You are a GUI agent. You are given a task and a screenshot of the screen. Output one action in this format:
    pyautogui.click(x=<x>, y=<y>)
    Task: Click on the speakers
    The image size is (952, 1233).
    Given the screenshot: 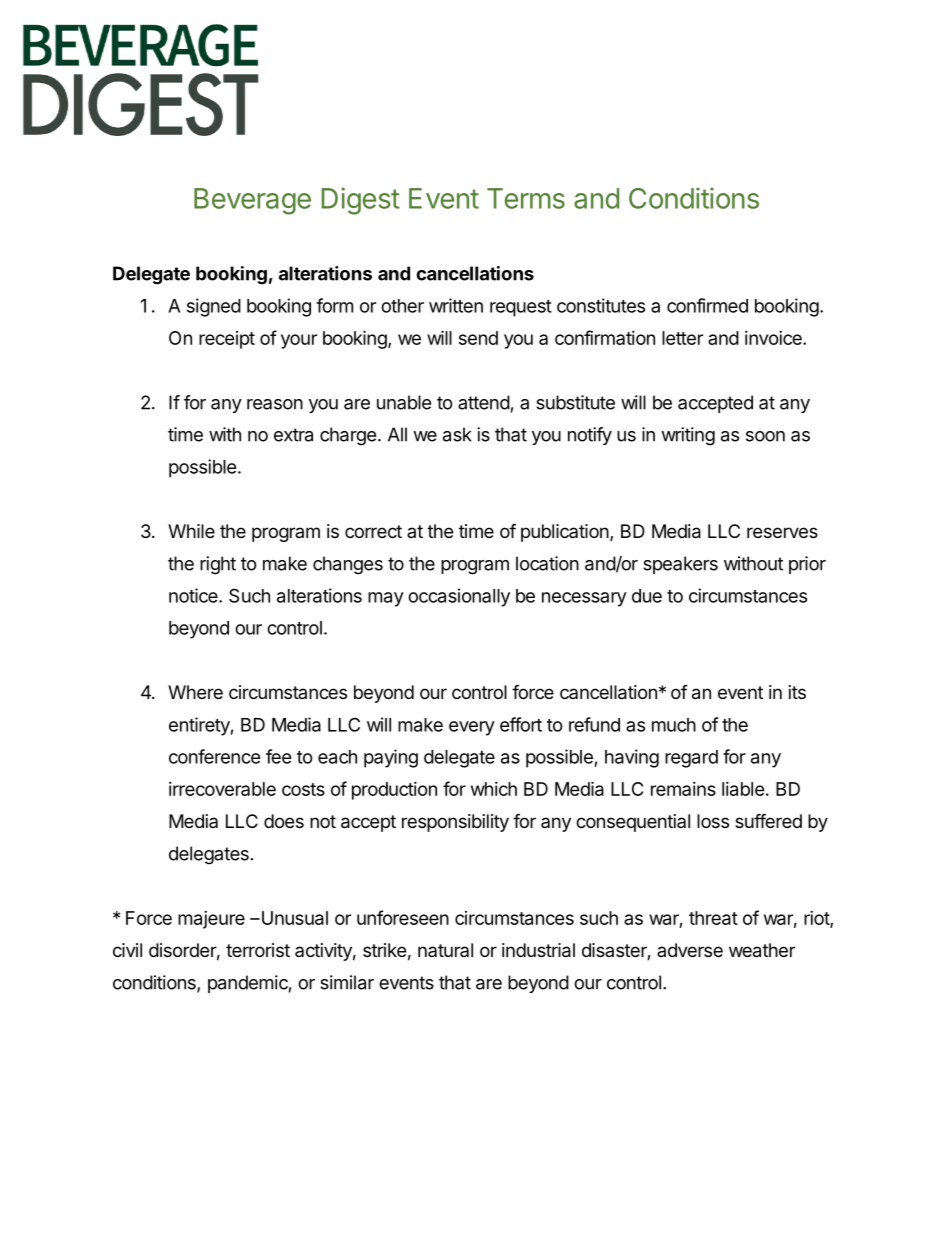 What is the action you would take?
    pyautogui.click(x=680, y=565)
